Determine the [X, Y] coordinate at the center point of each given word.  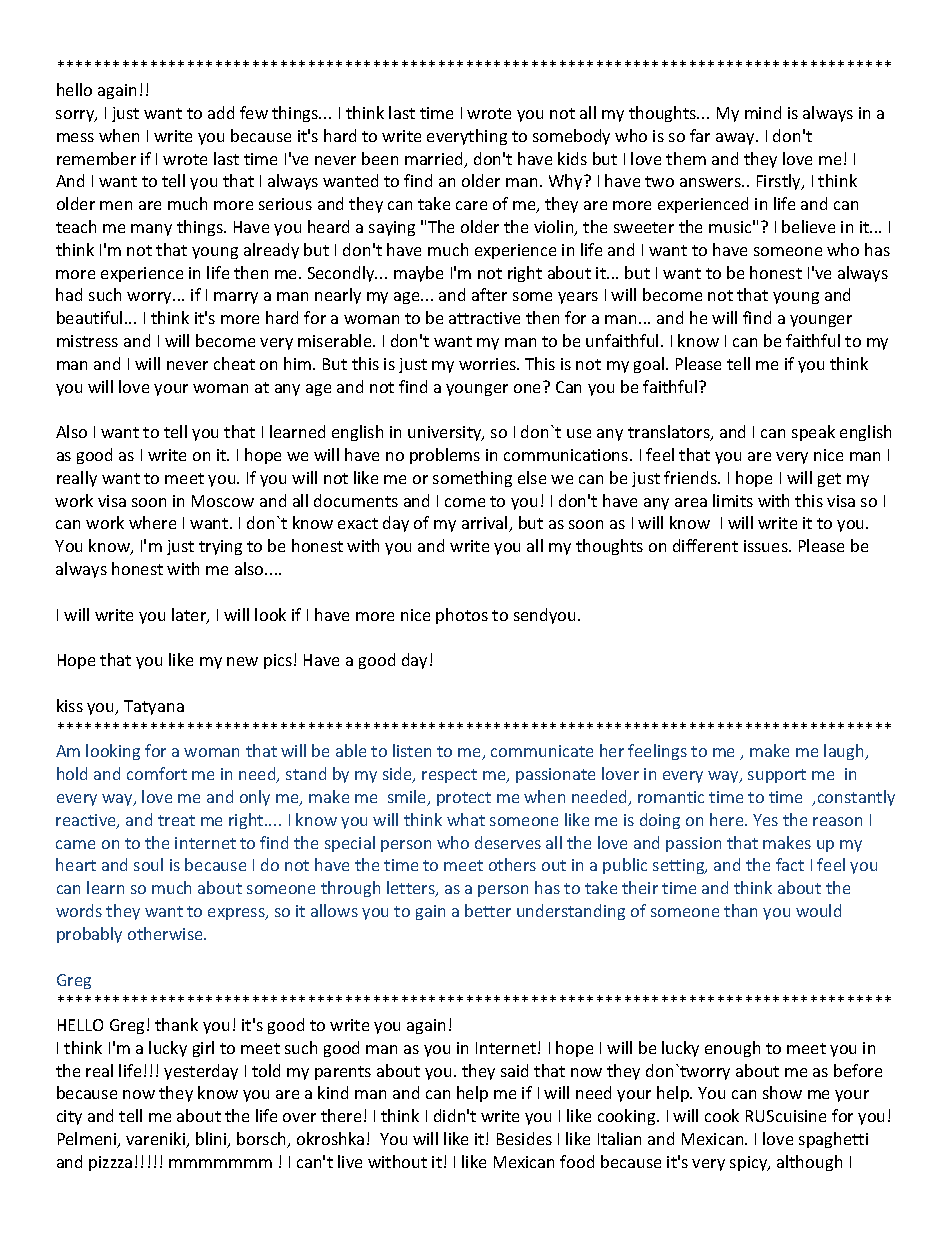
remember [96, 158]
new [242, 661]
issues [767, 546]
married [435, 160]
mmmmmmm [220, 1163]
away [736, 139]
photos [462, 616]
